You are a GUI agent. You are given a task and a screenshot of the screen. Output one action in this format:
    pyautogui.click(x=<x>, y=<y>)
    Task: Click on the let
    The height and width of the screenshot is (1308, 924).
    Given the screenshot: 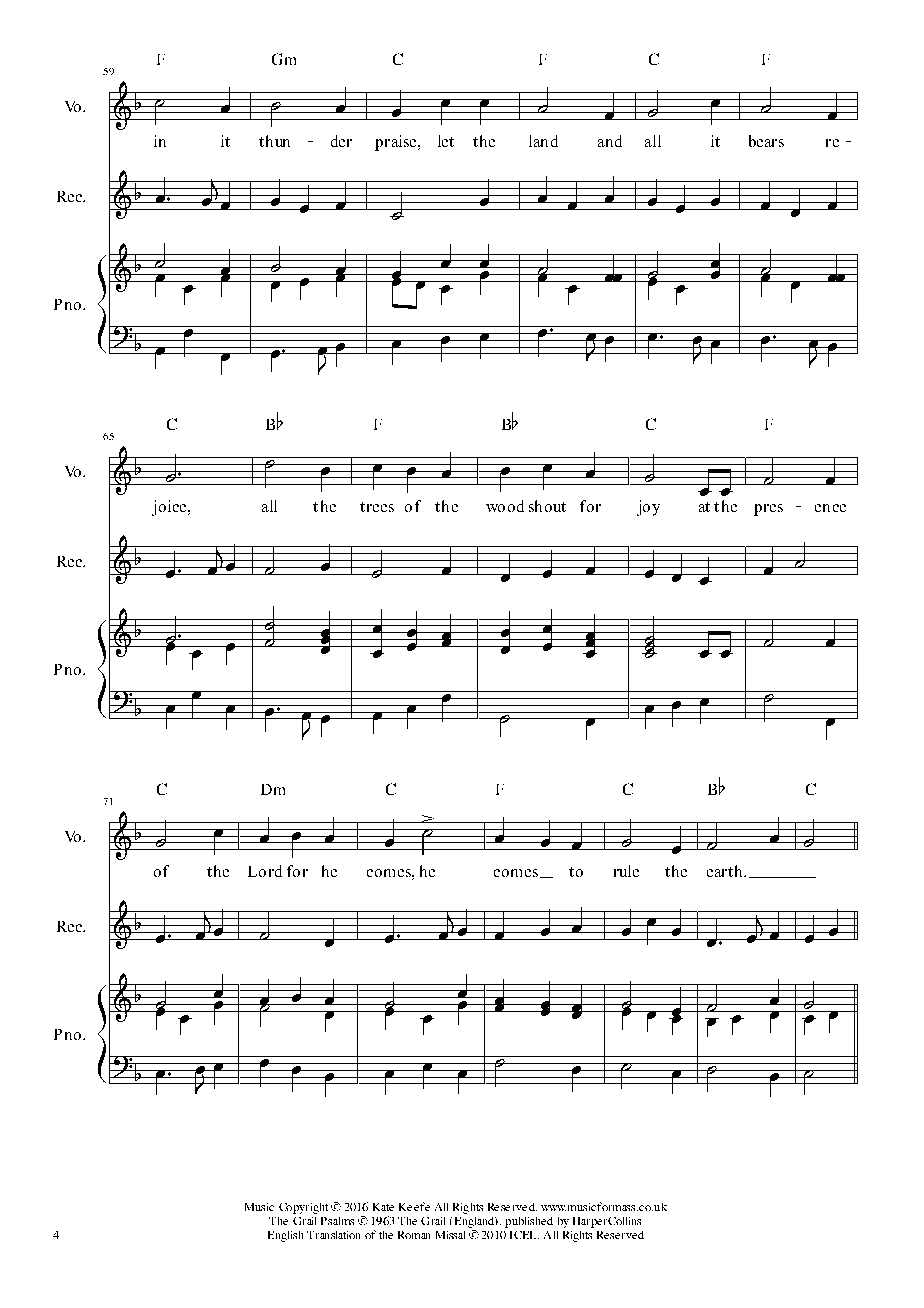 What is the action you would take?
    pyautogui.click(x=446, y=141)
